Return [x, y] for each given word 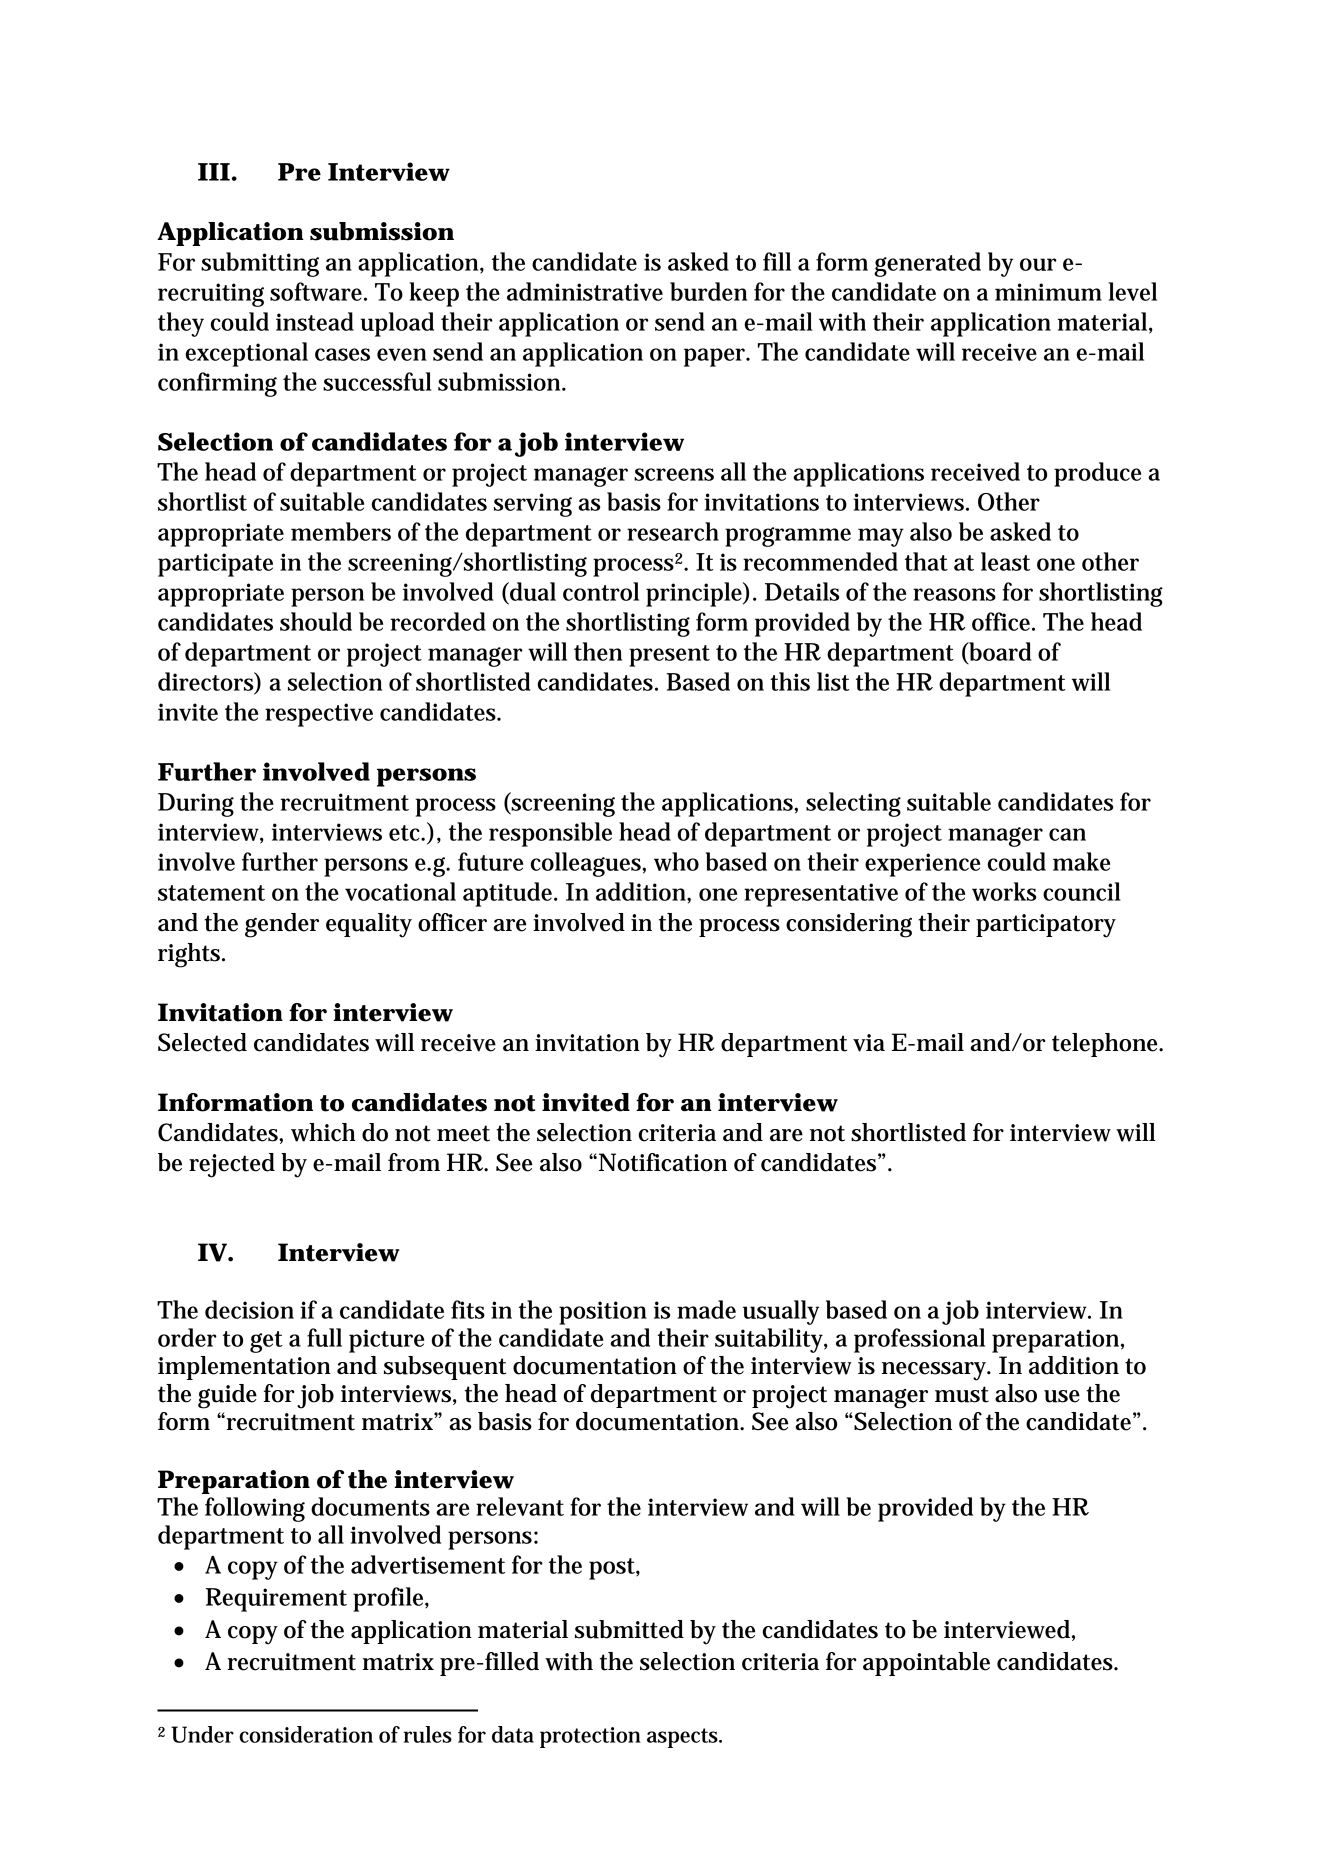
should [316, 621]
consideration [306, 1734]
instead [315, 321]
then [598, 651]
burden [708, 291]
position [603, 1313]
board [999, 652]
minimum [1048, 292]
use [1062, 1396]
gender [282, 925]
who [676, 861]
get [266, 1342]
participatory [1046, 926]
